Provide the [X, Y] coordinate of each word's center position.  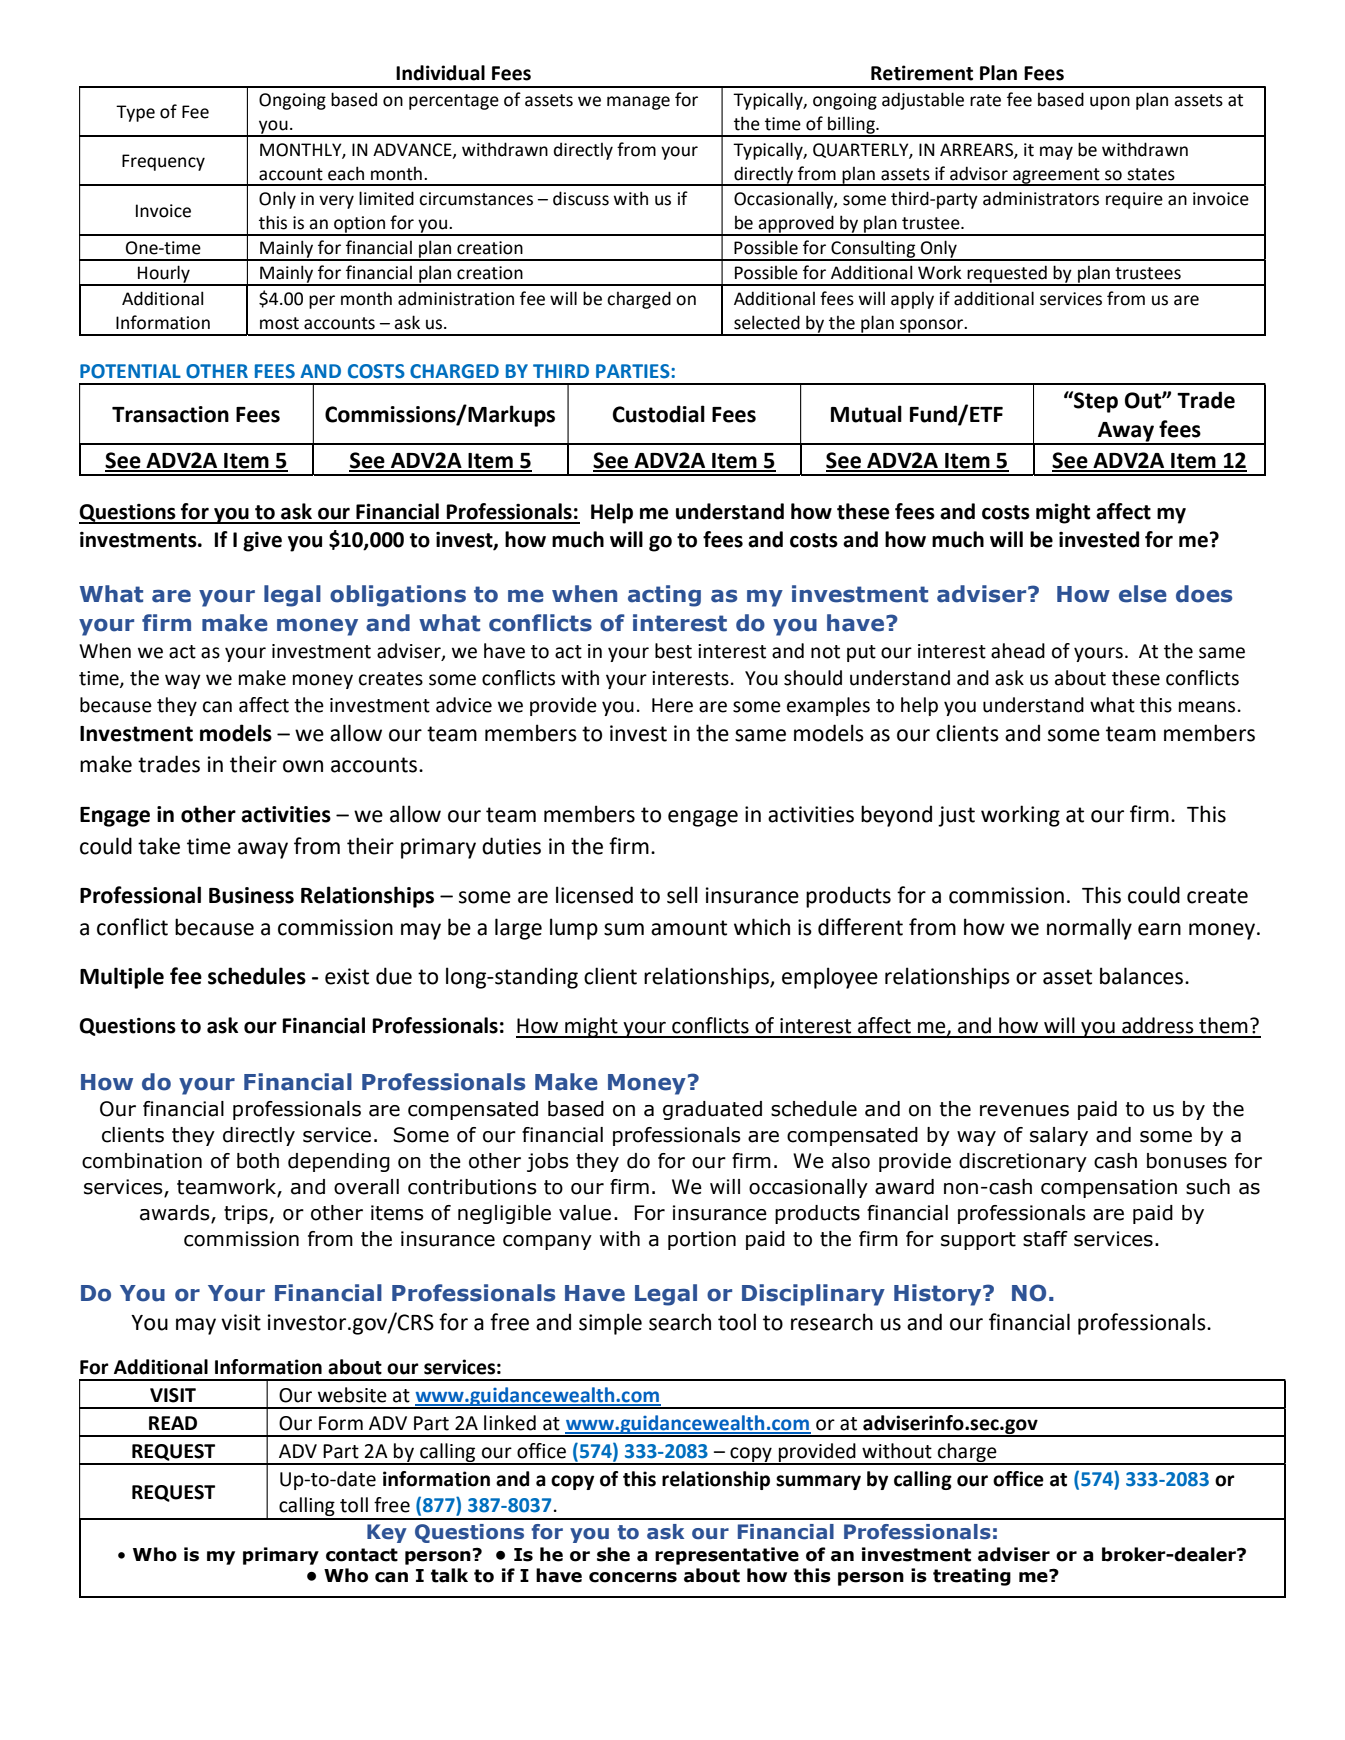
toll [354, 1505]
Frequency [163, 162]
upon [1110, 103]
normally [1089, 929]
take [159, 846]
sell [682, 895]
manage [638, 103]
